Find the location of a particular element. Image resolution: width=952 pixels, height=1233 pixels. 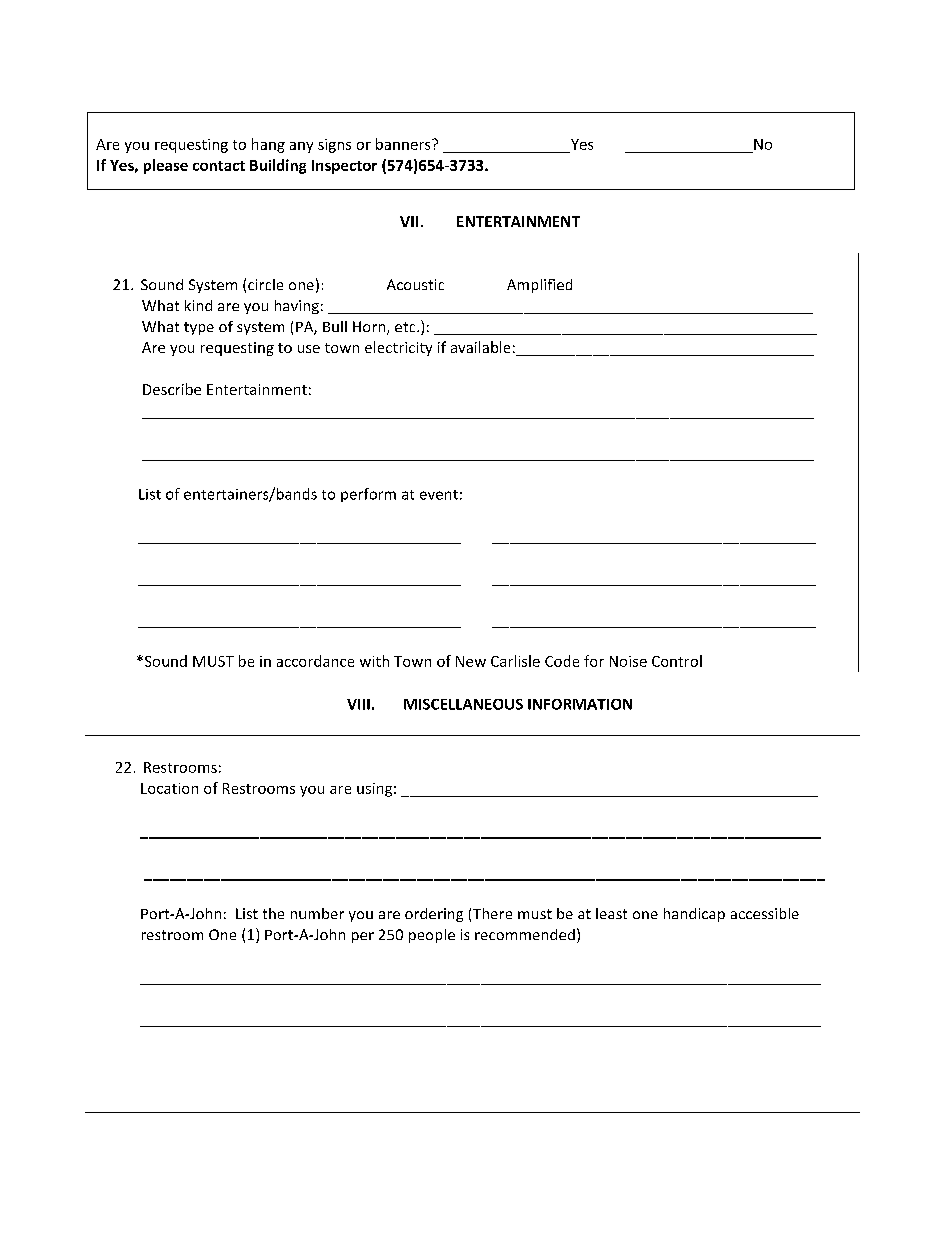

number is located at coordinates (317, 913).
